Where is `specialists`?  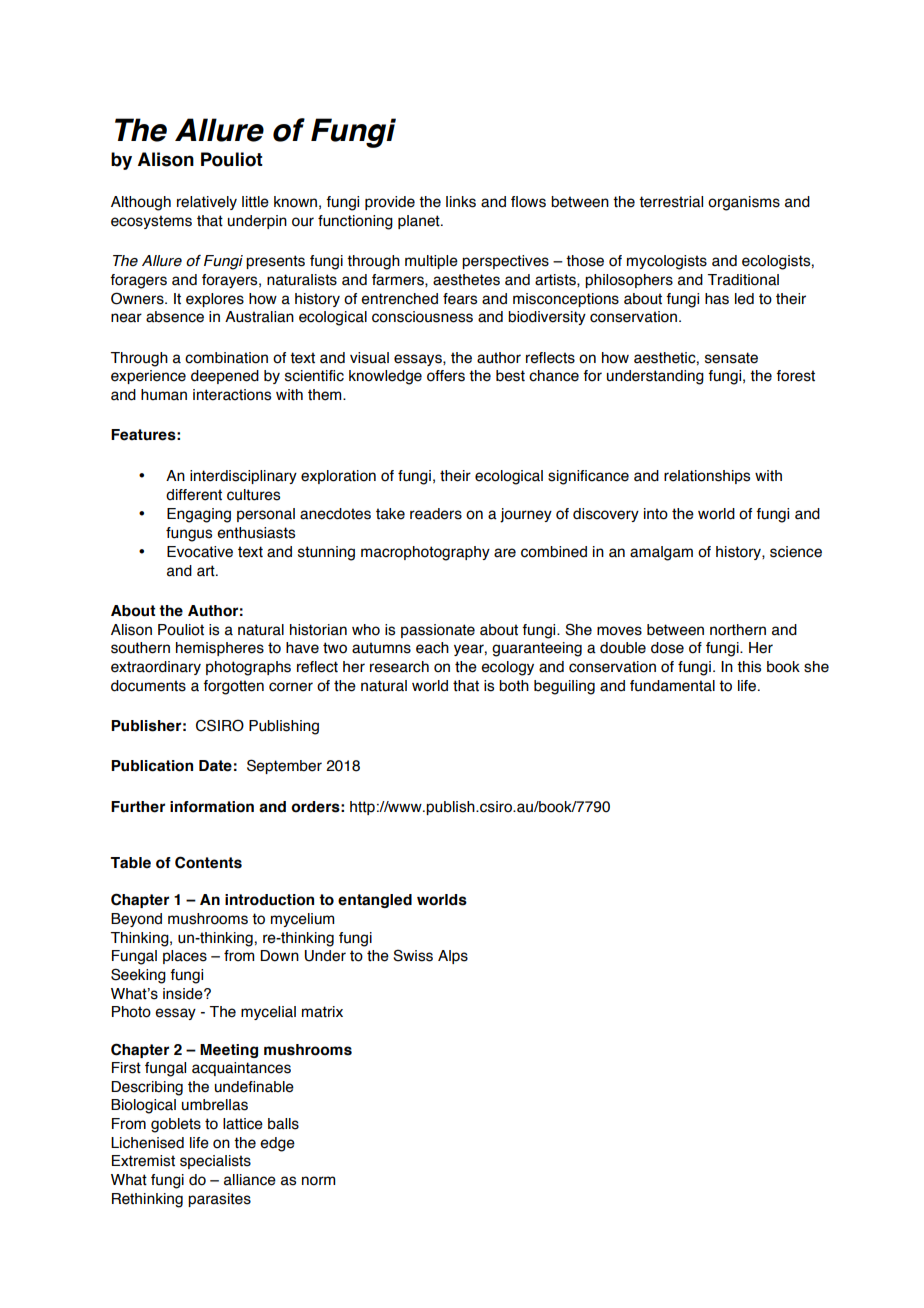 specialists is located at coordinates (215, 1162).
